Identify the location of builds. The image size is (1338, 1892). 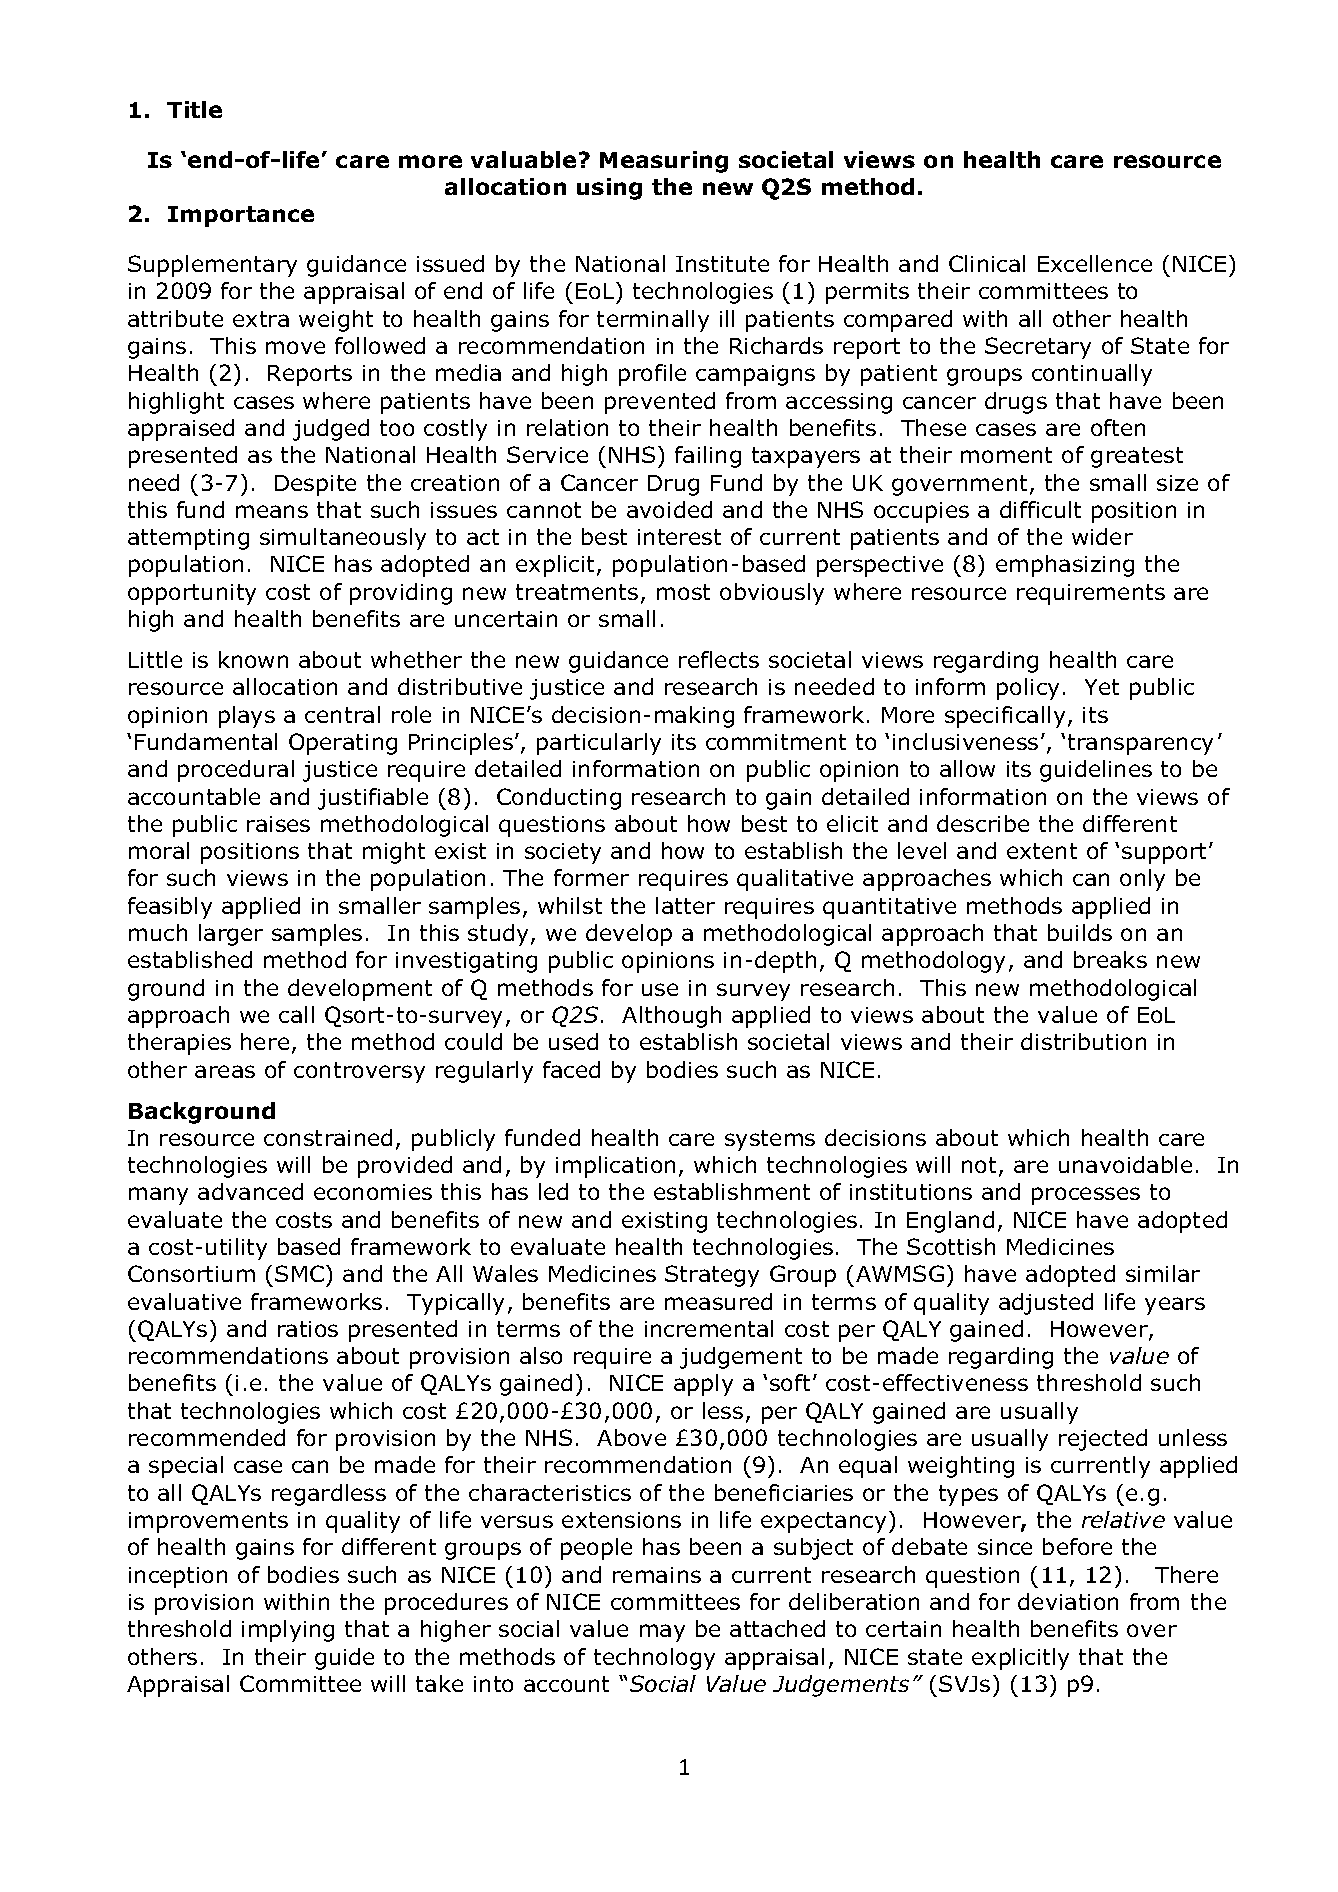
(1080, 932).
